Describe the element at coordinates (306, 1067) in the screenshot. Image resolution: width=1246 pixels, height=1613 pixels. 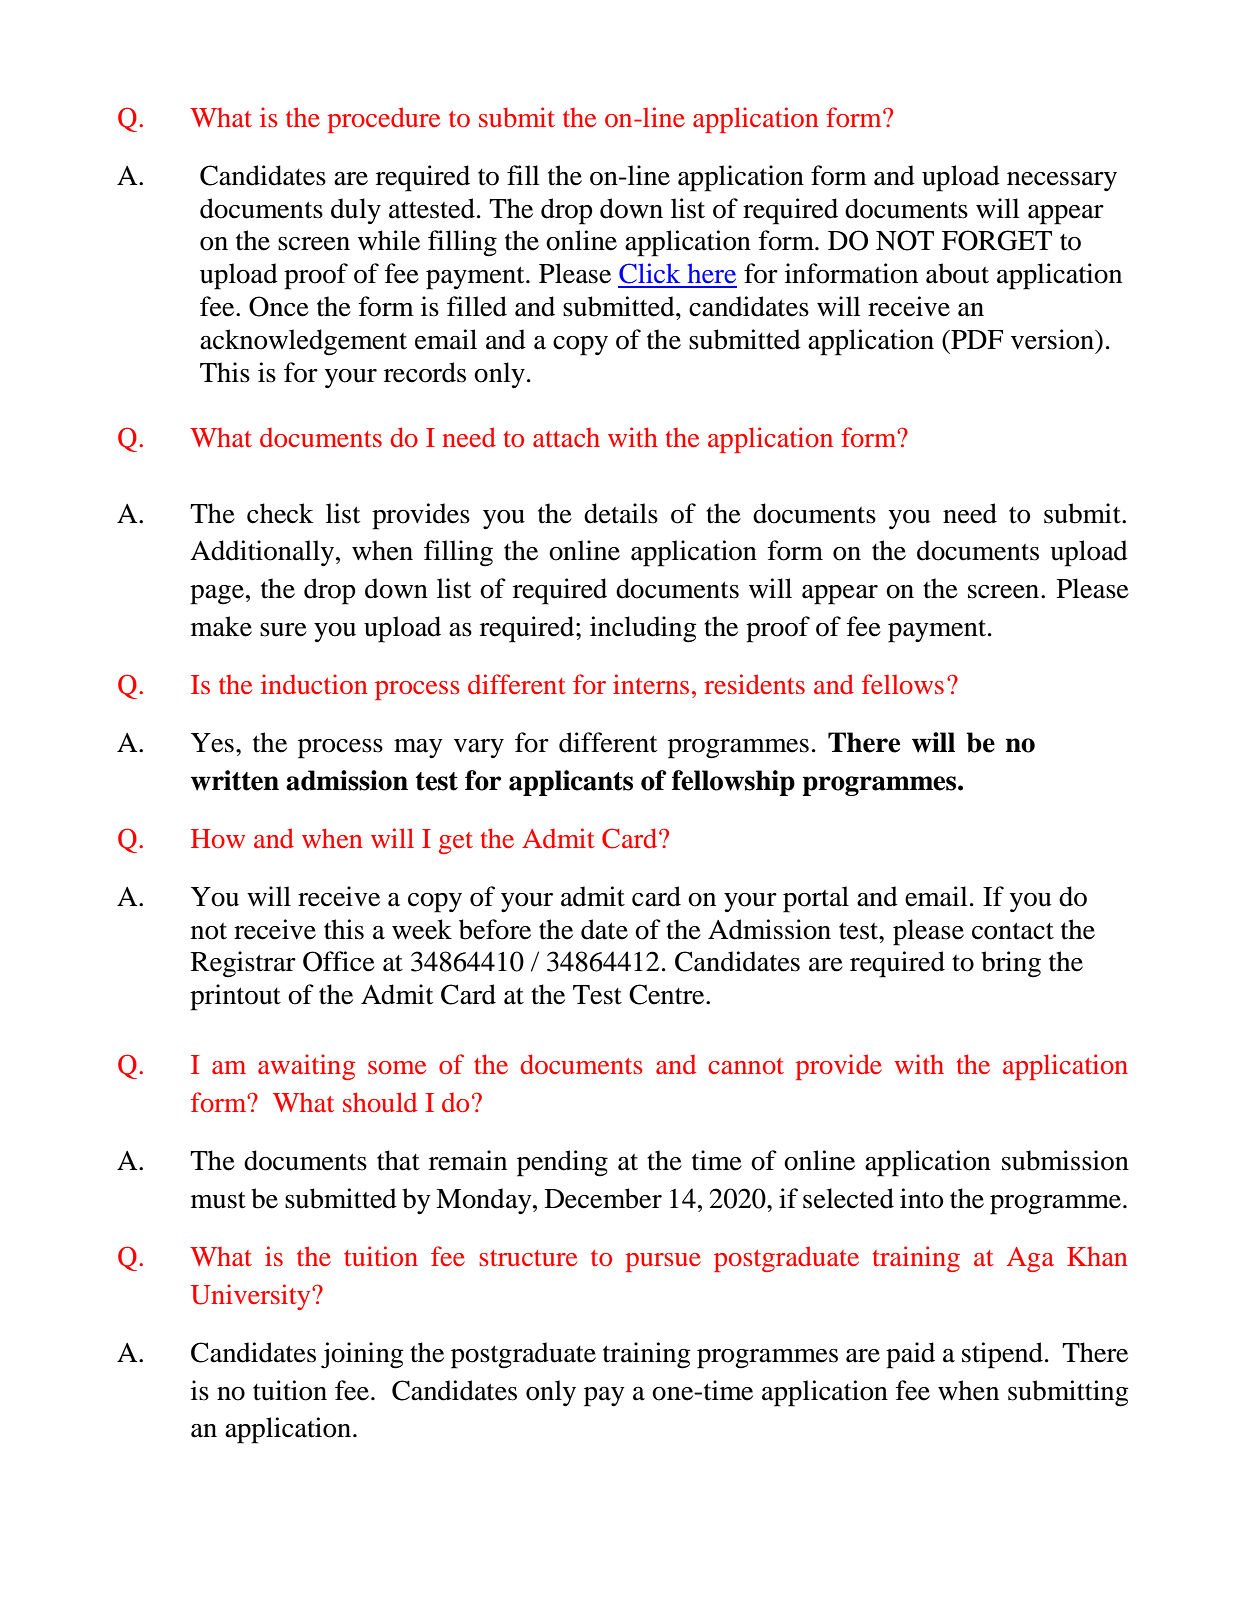
I see `awaiting` at that location.
